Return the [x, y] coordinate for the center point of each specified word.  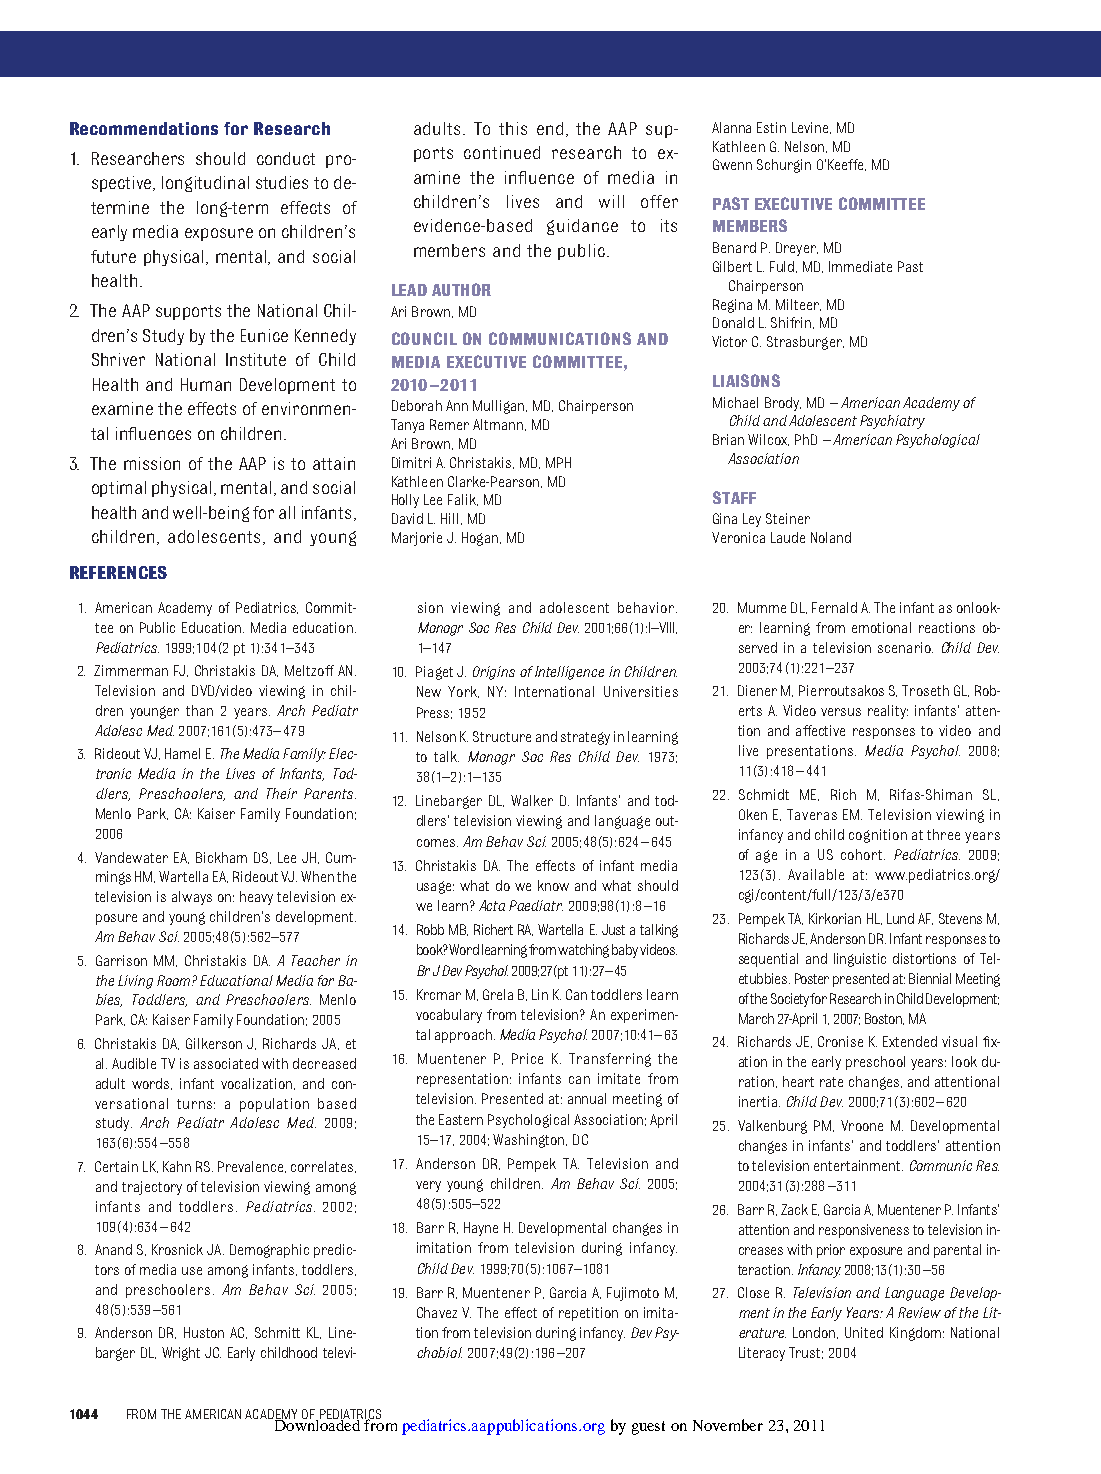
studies [282, 182]
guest [648, 1428]
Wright [181, 1354]
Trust [806, 1353]
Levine [811, 128]
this [513, 128]
